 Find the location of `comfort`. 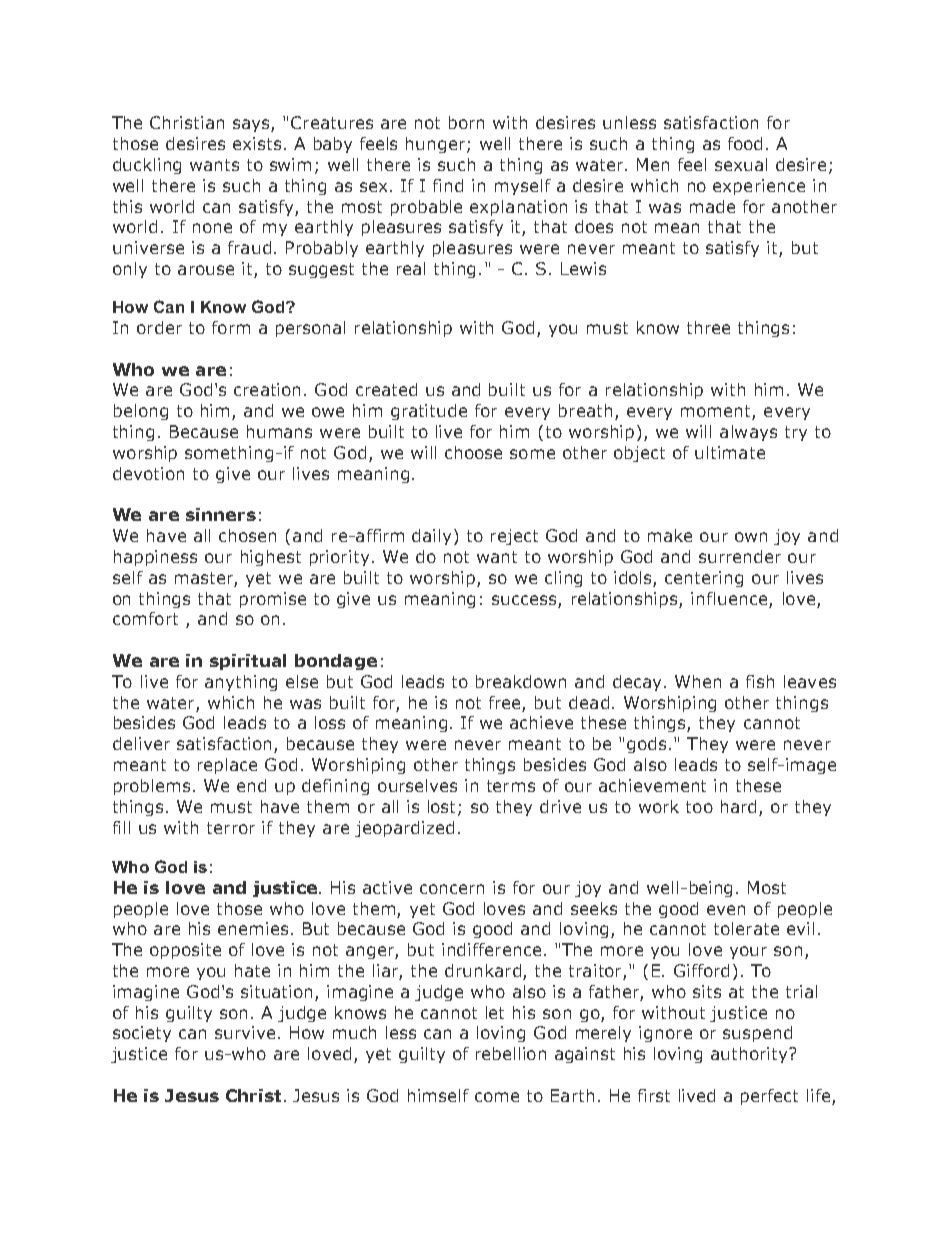

comfort is located at coordinates (145, 618).
